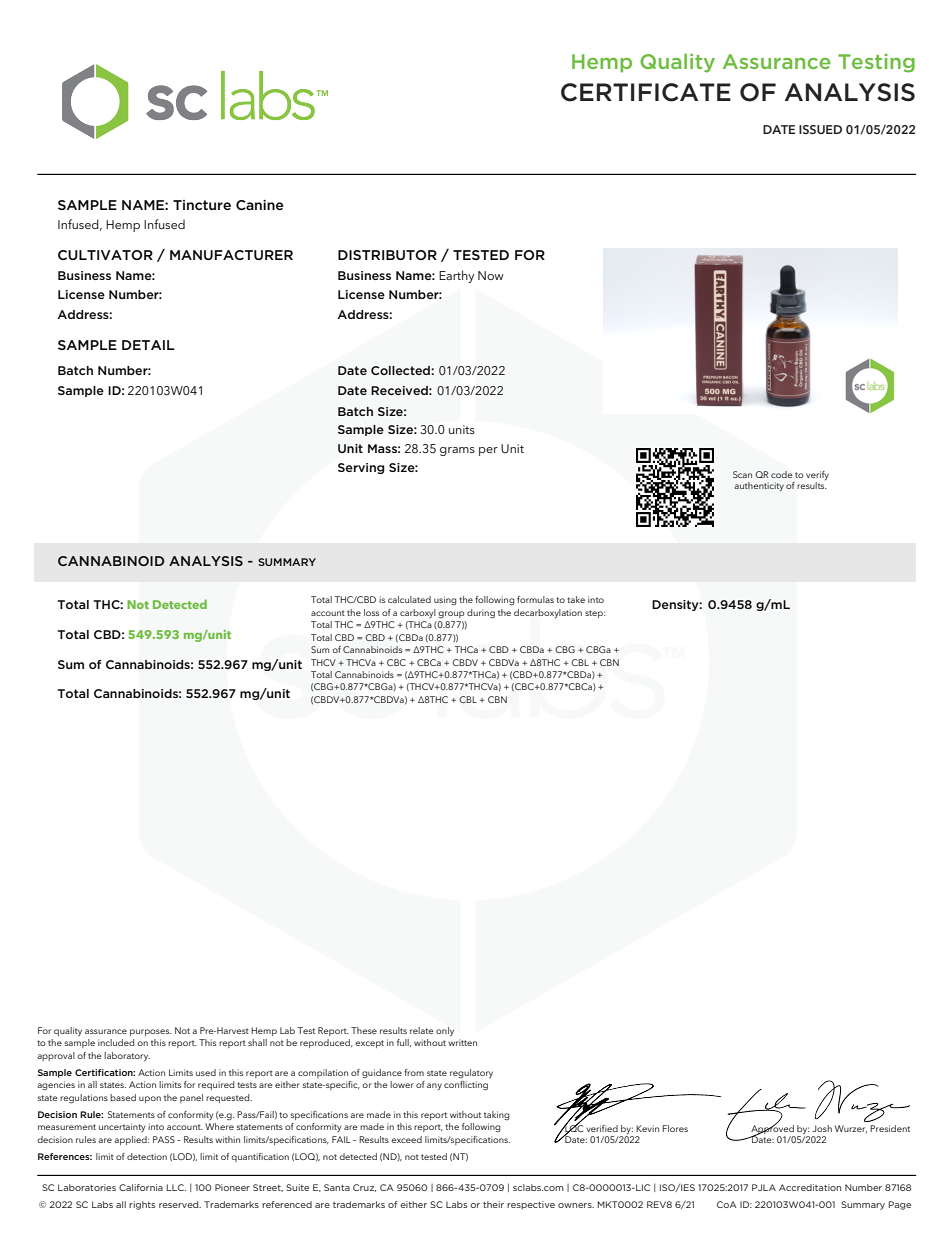  I want to click on detection, so click(147, 1156).
